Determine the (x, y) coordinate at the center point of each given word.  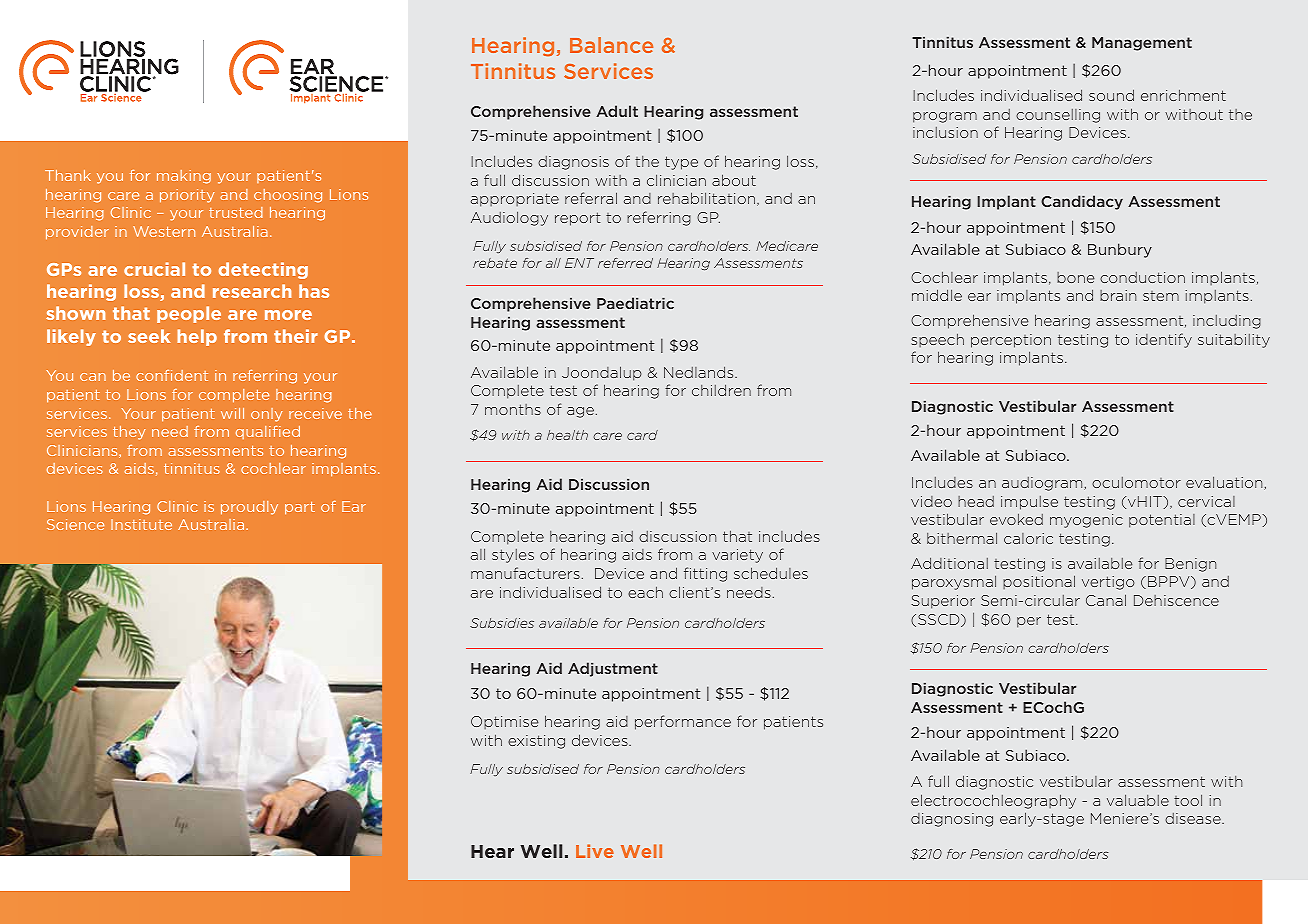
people (189, 314)
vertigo (1108, 583)
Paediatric (635, 303)
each (645, 592)
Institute (141, 524)
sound (1111, 95)
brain (1118, 295)
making (184, 177)
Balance (611, 45)
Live (595, 851)
